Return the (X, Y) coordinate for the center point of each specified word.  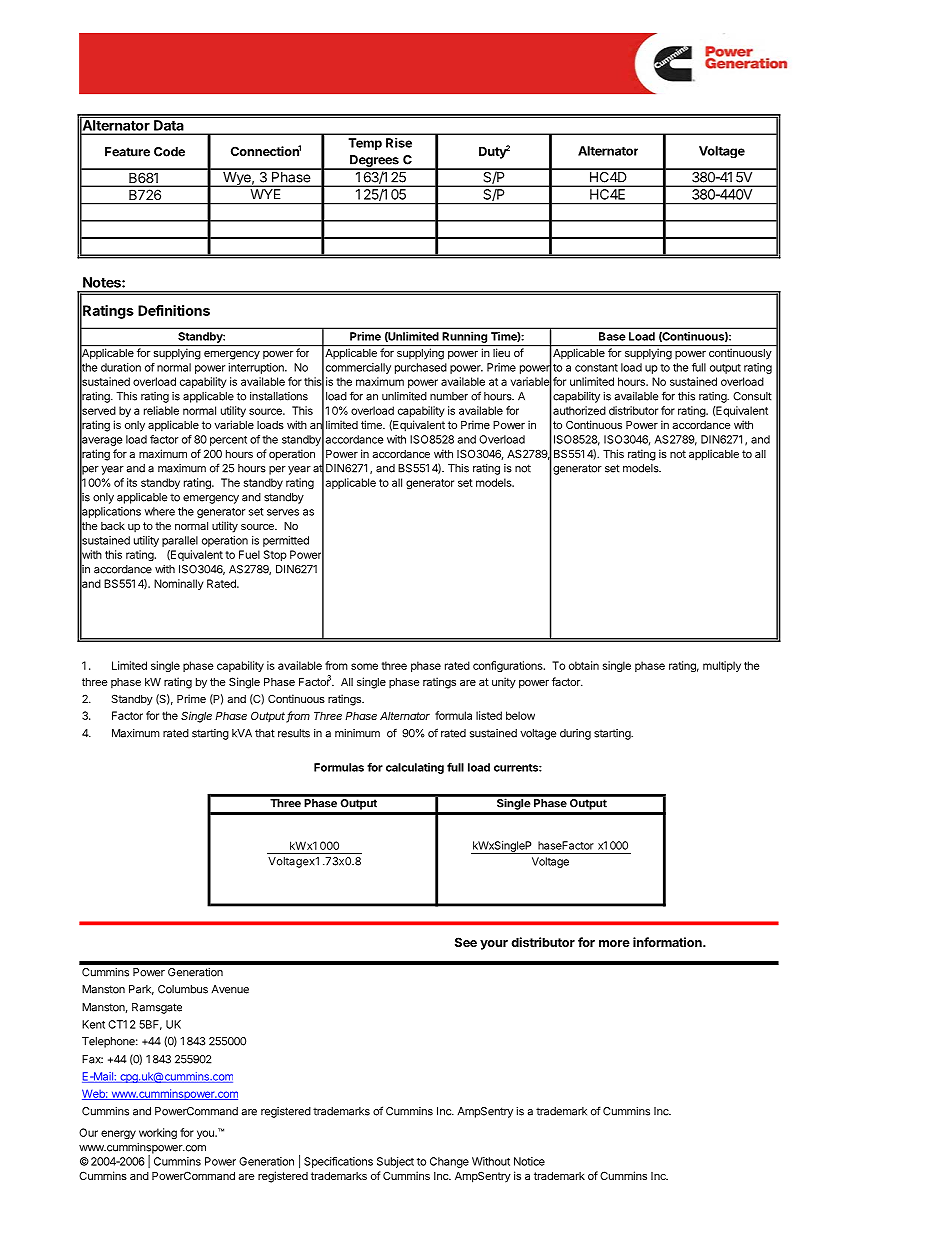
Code (169, 152)
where (160, 511)
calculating (415, 768)
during (575, 734)
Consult (752, 396)
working (158, 1133)
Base (612, 336)
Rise (399, 143)
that (265, 733)
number (449, 396)
